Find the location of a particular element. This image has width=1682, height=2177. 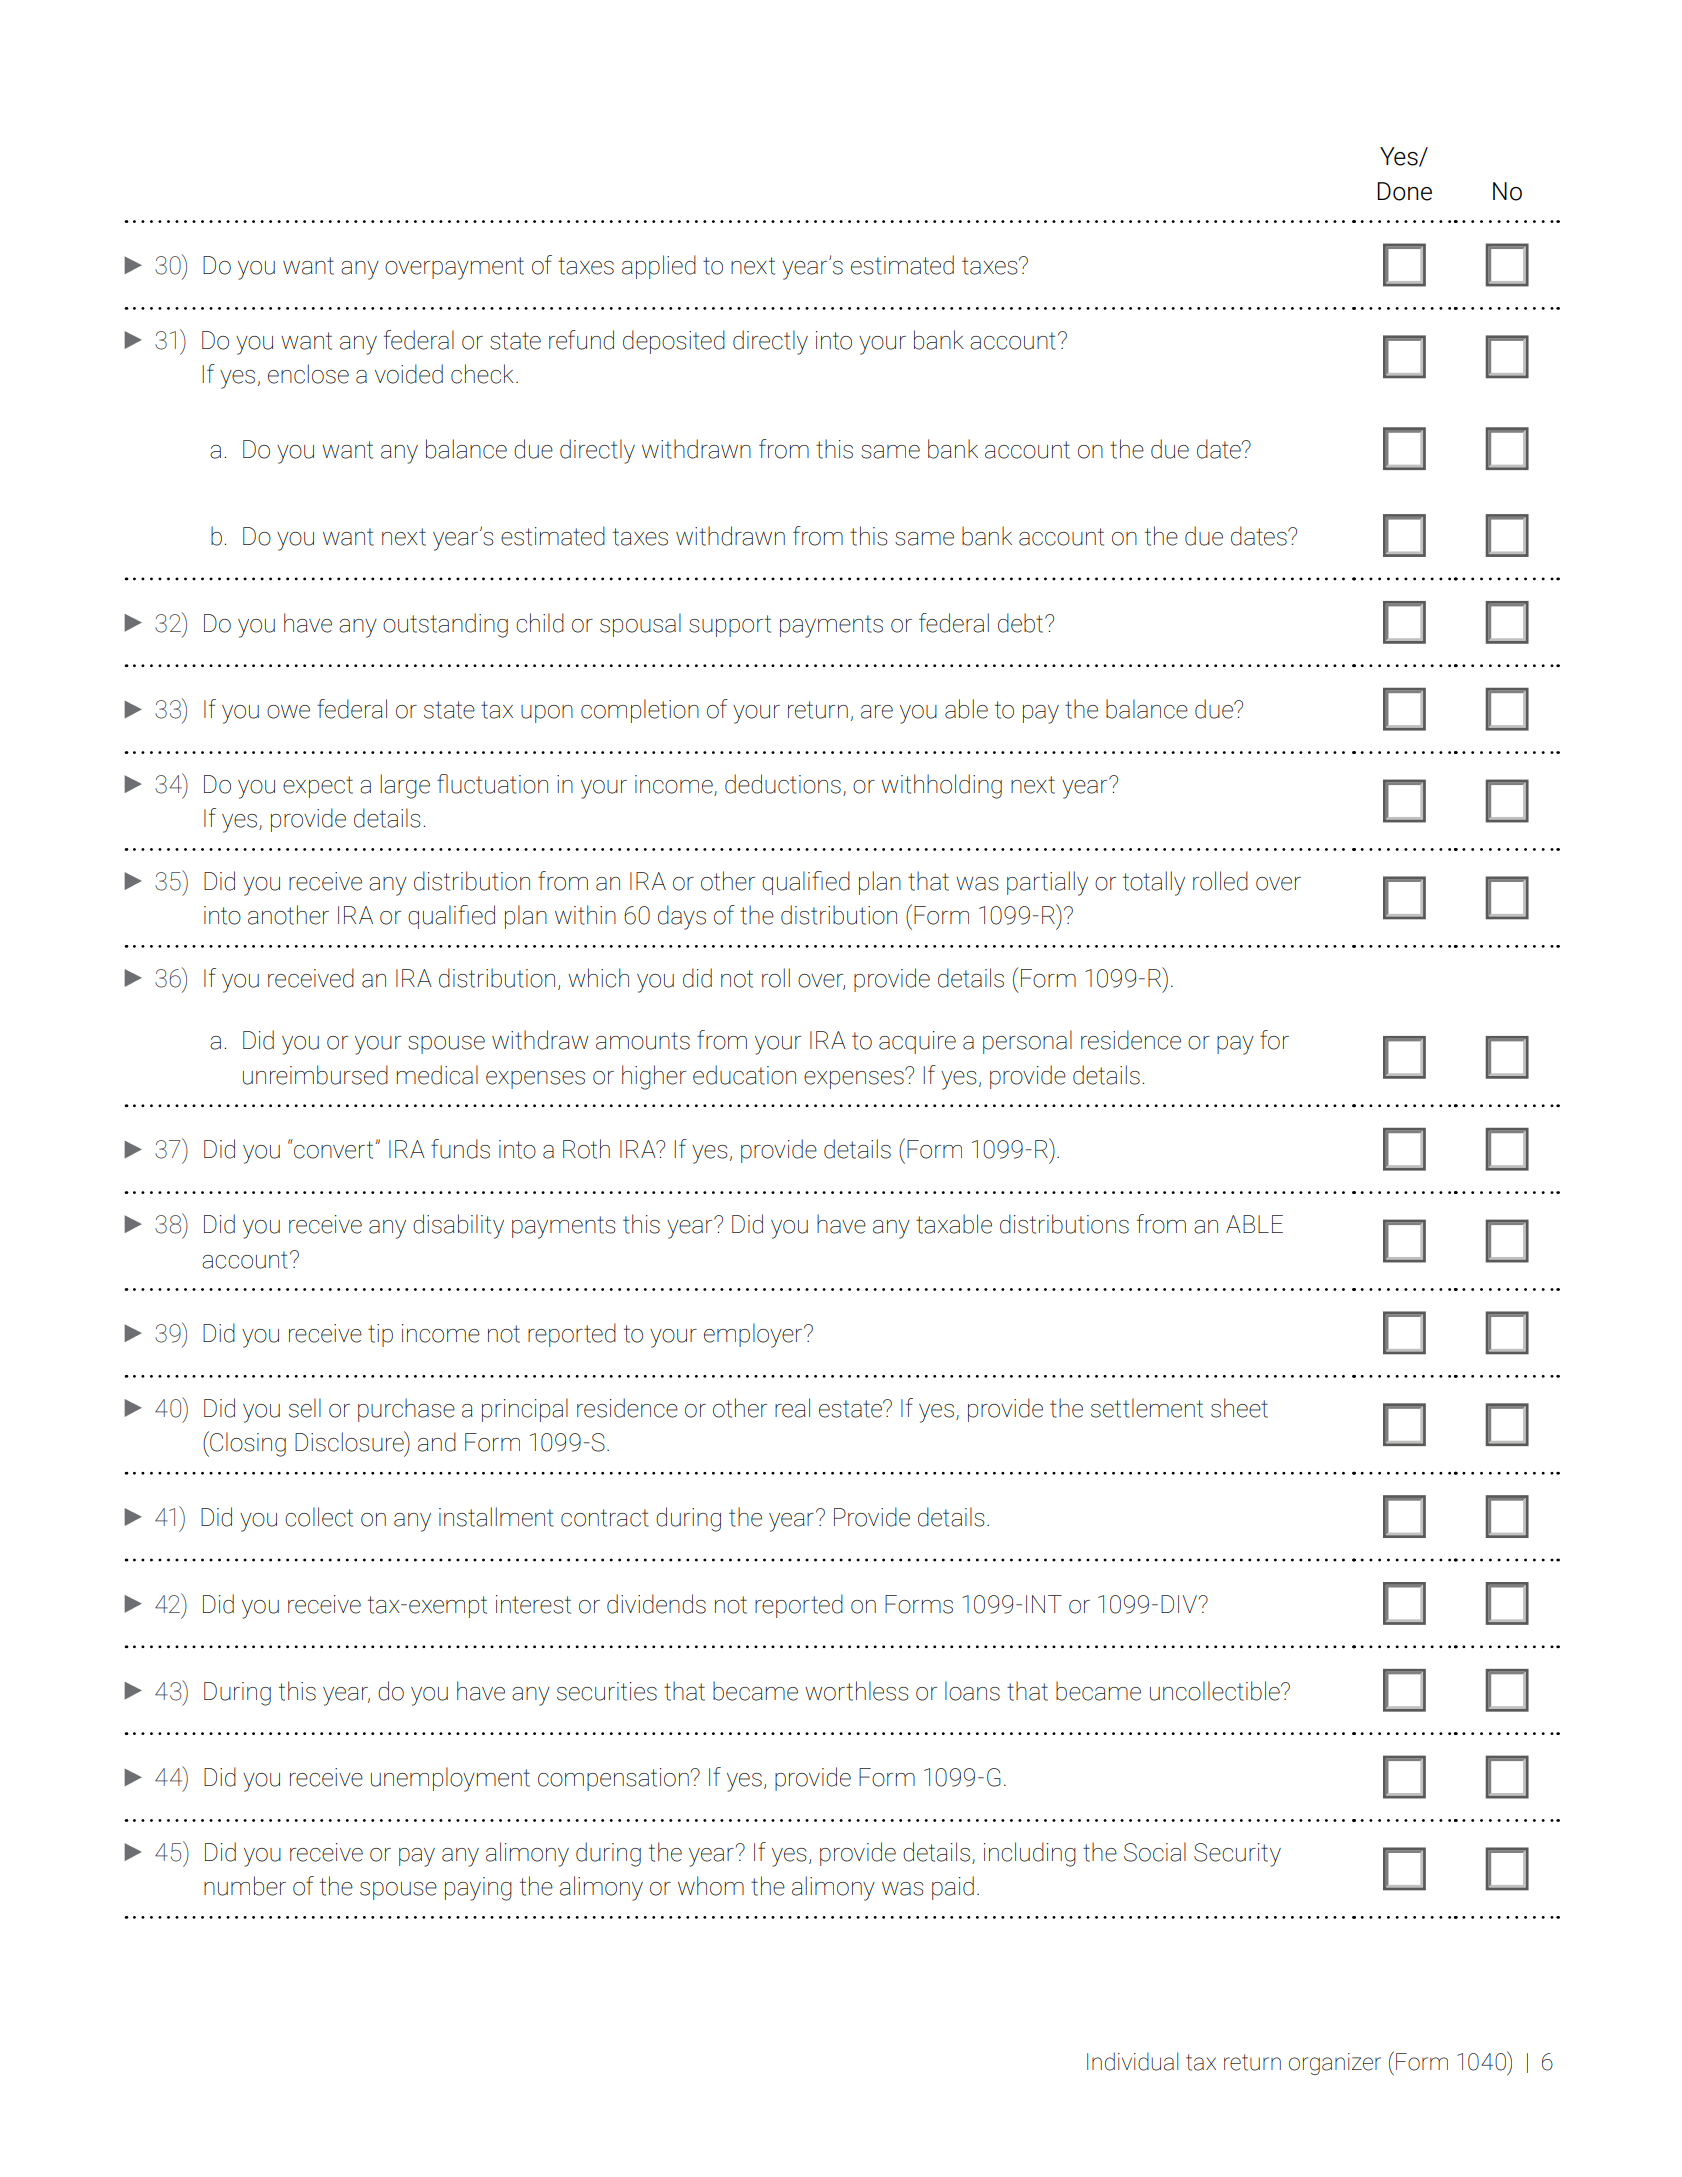

outstanding is located at coordinates (445, 625).
